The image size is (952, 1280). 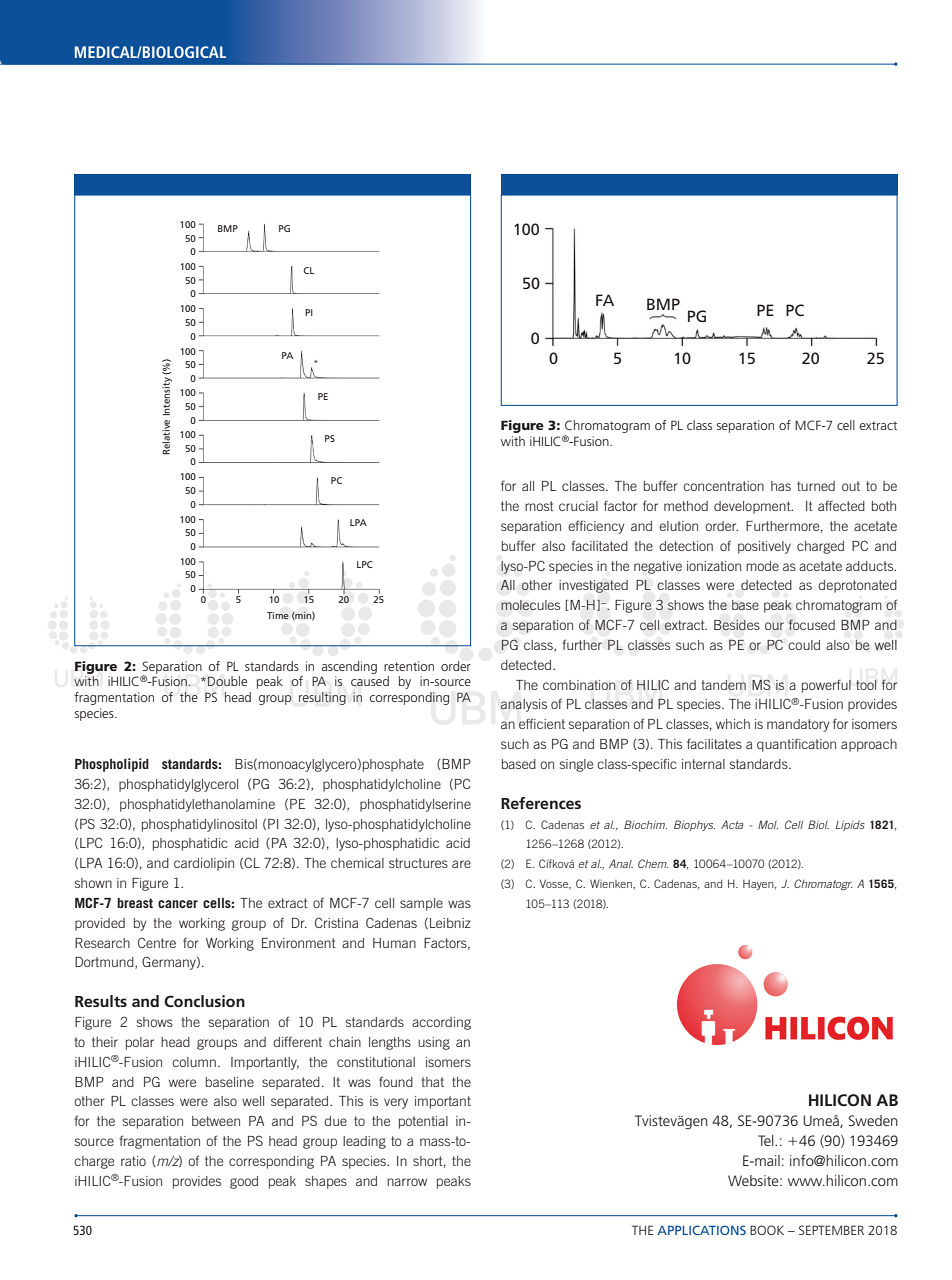 I want to click on most, so click(x=539, y=506).
